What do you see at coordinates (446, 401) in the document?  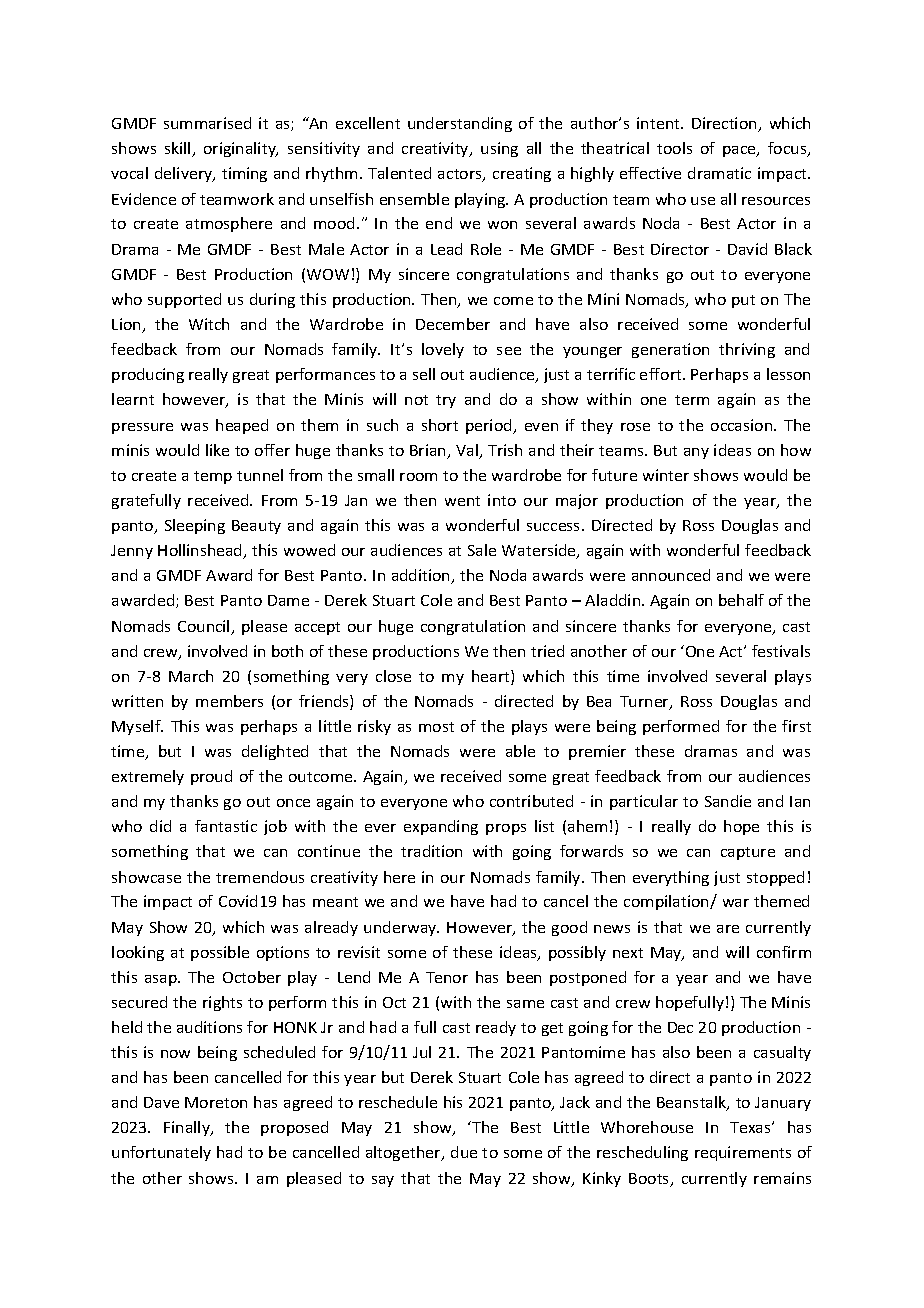 I see `try` at bounding box center [446, 401].
